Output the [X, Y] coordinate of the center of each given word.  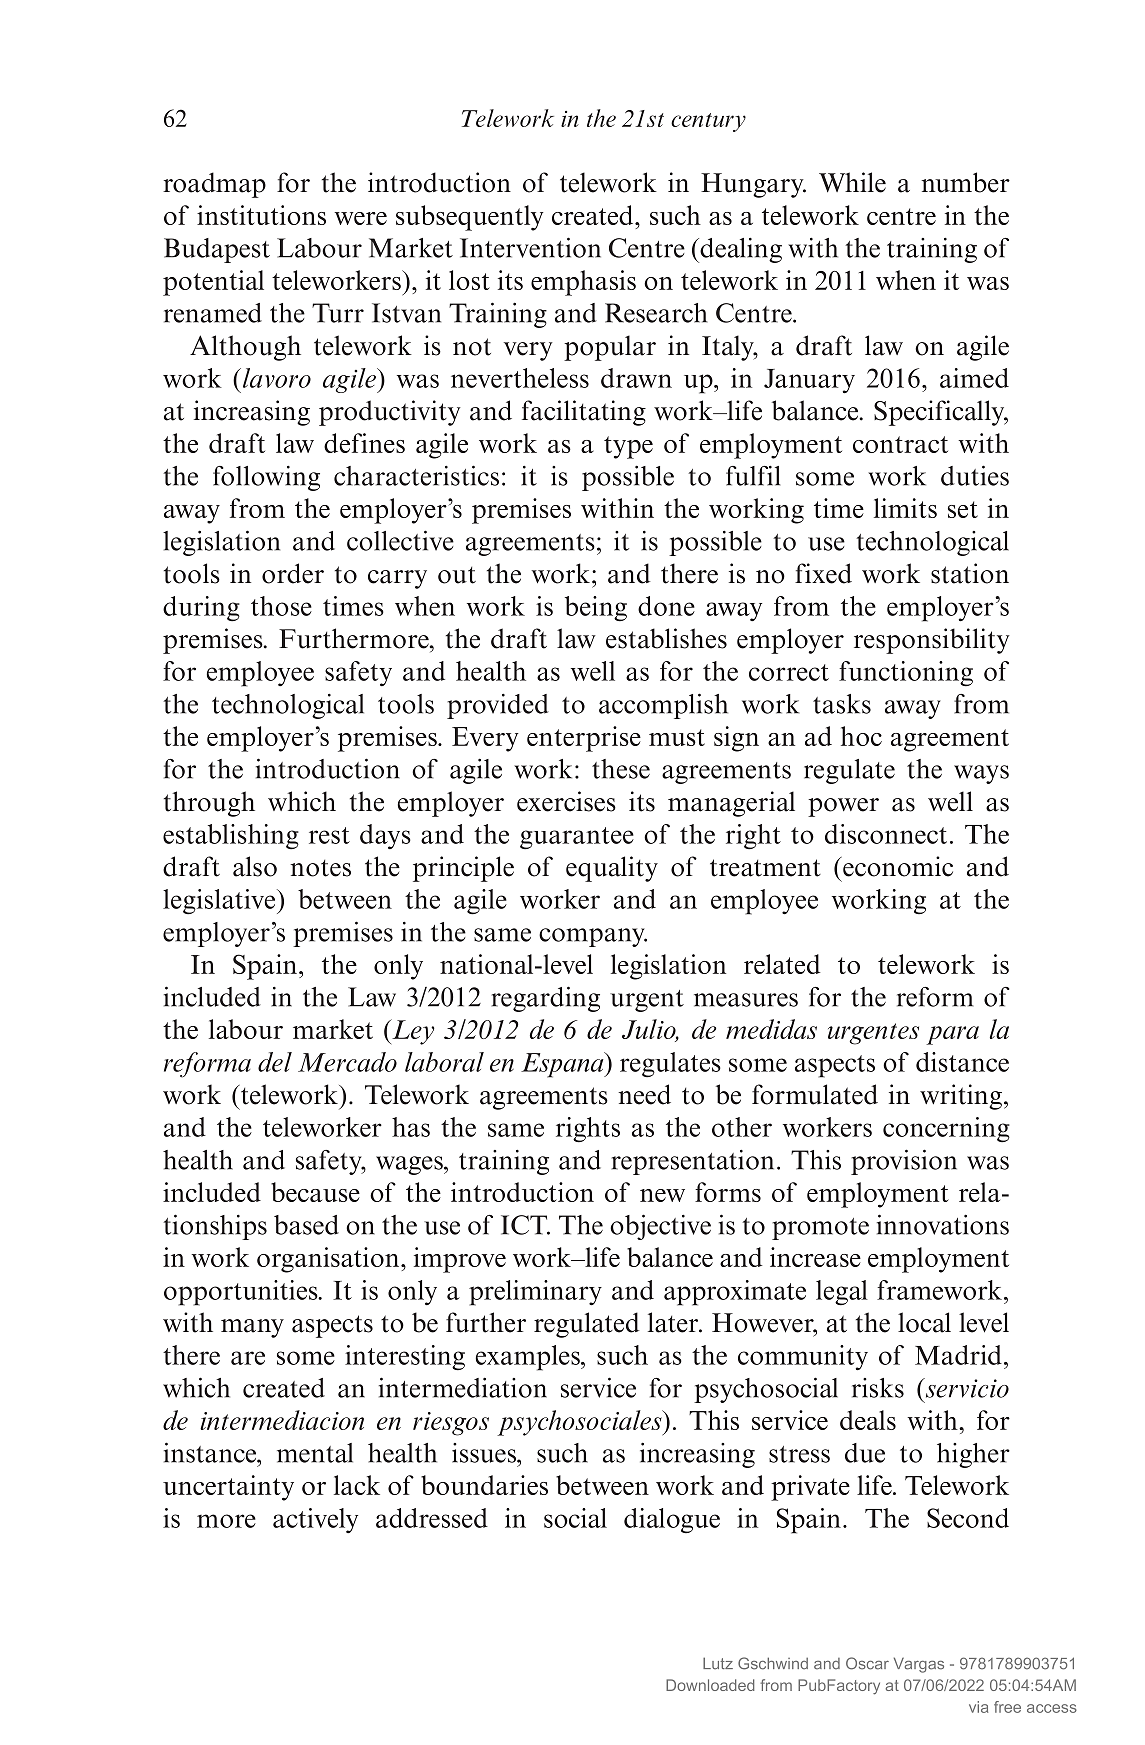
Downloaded [710, 1685]
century [708, 122]
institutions [261, 215]
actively [315, 1520]
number [965, 182]
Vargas [919, 1665]
